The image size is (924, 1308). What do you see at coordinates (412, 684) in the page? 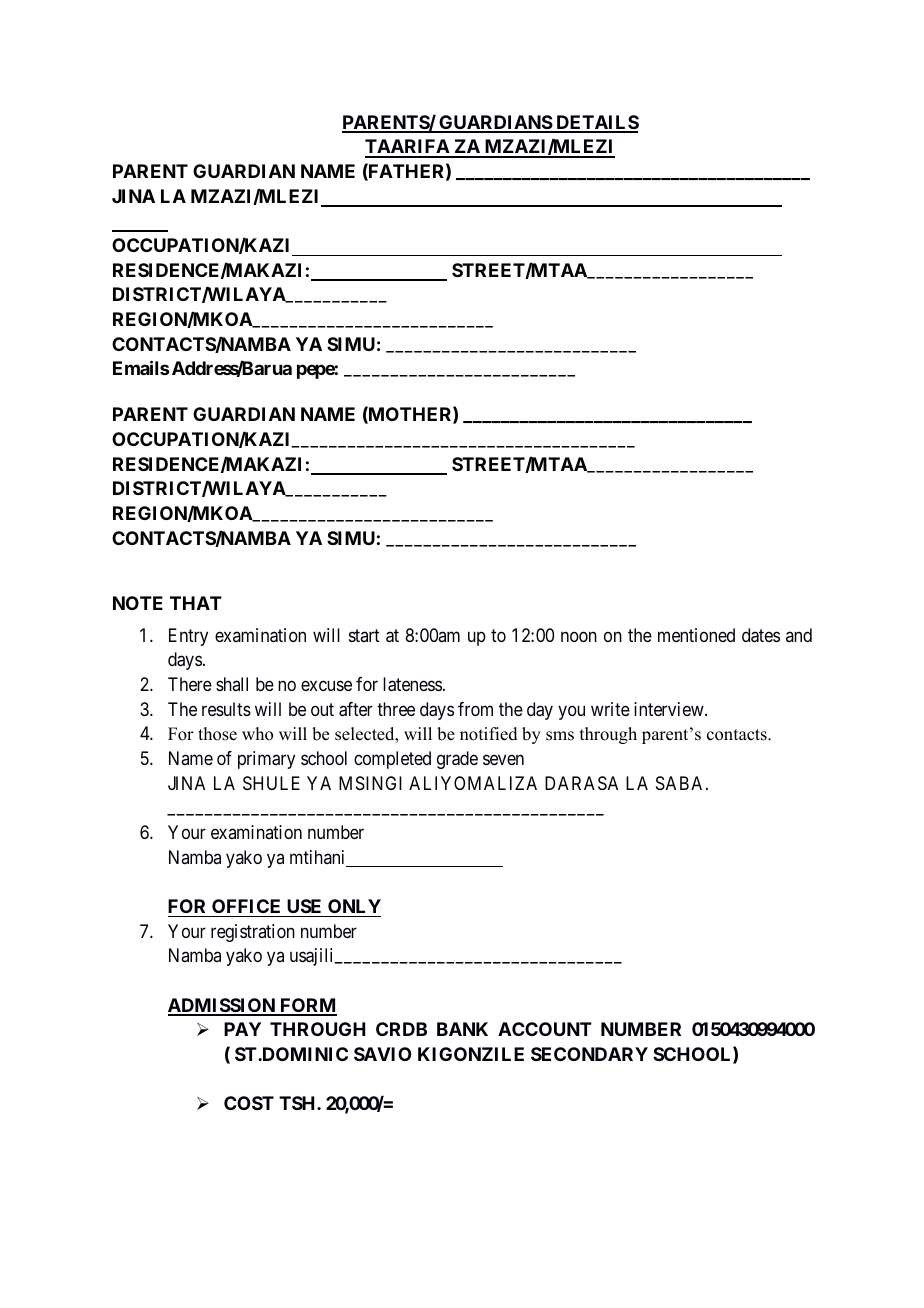
I see `lateness` at bounding box center [412, 684].
